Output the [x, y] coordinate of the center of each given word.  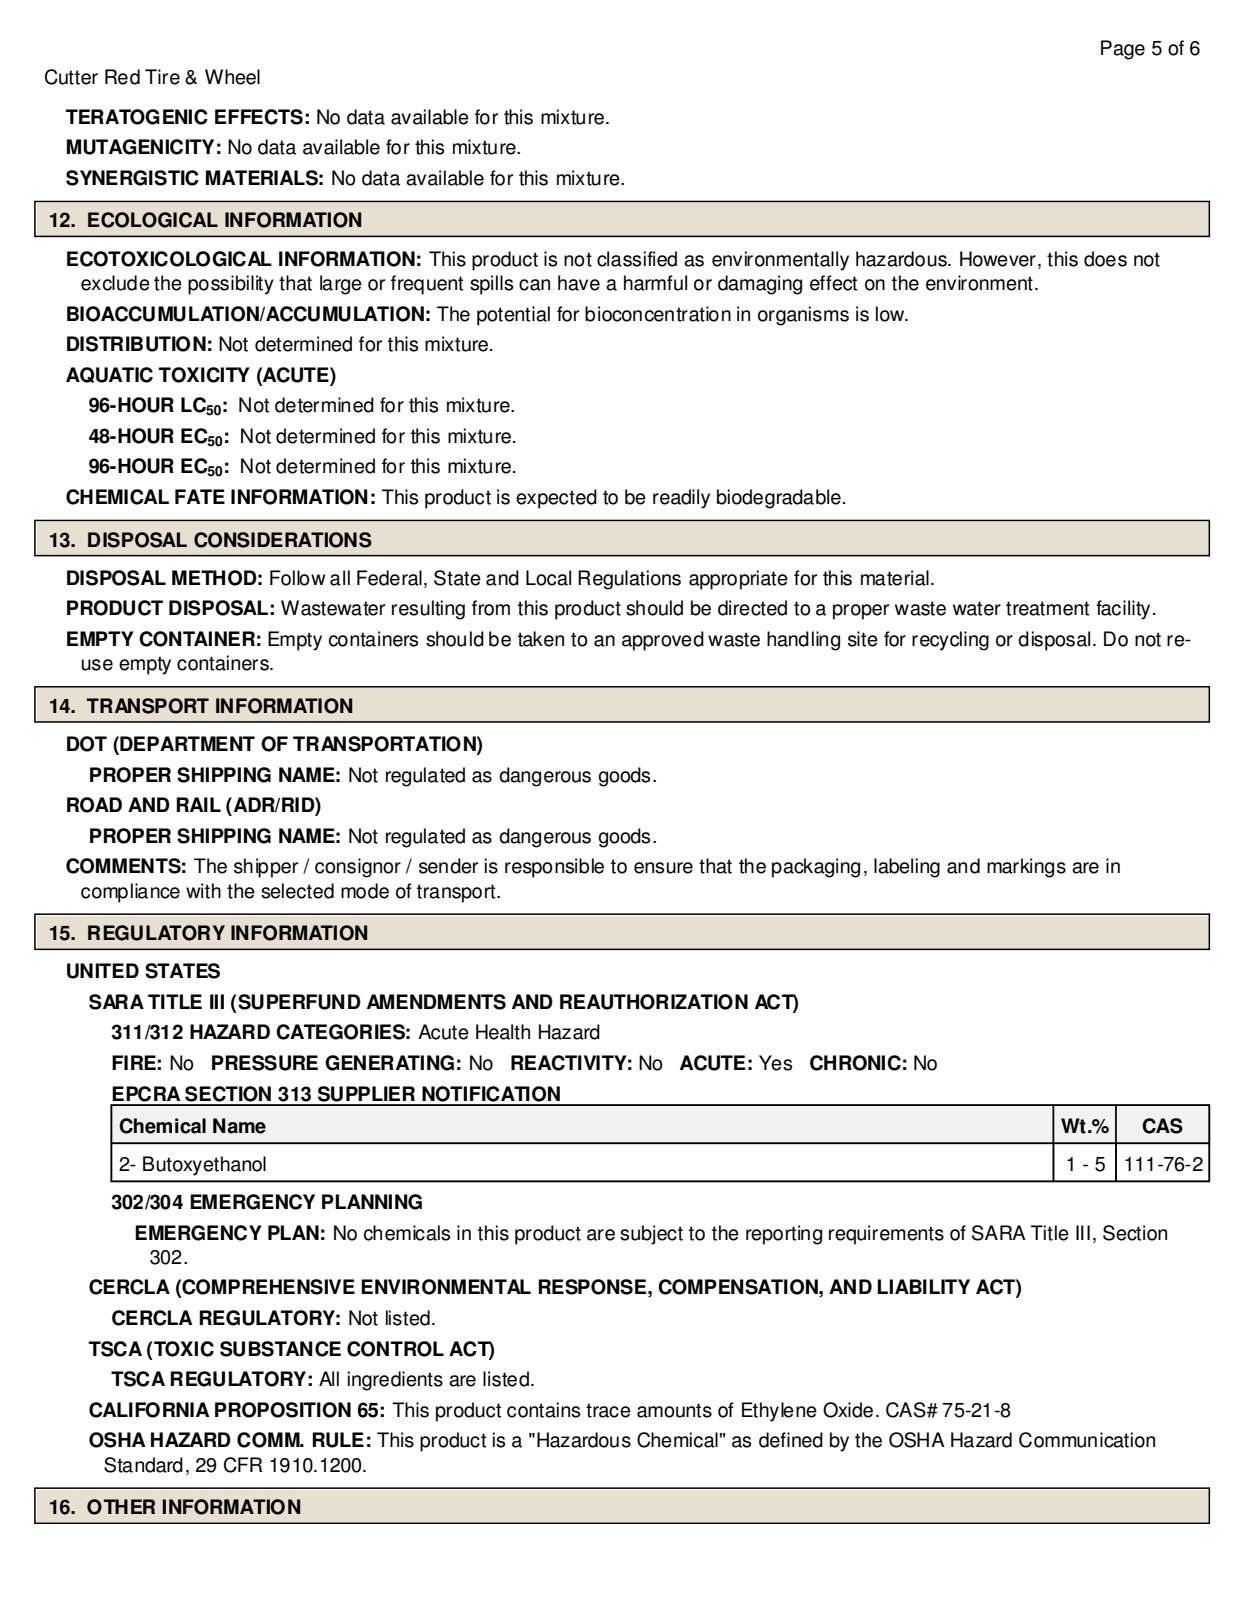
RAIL [198, 804]
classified [637, 259]
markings [1026, 868]
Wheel [232, 77]
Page [1123, 50]
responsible [554, 868]
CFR [243, 1465]
